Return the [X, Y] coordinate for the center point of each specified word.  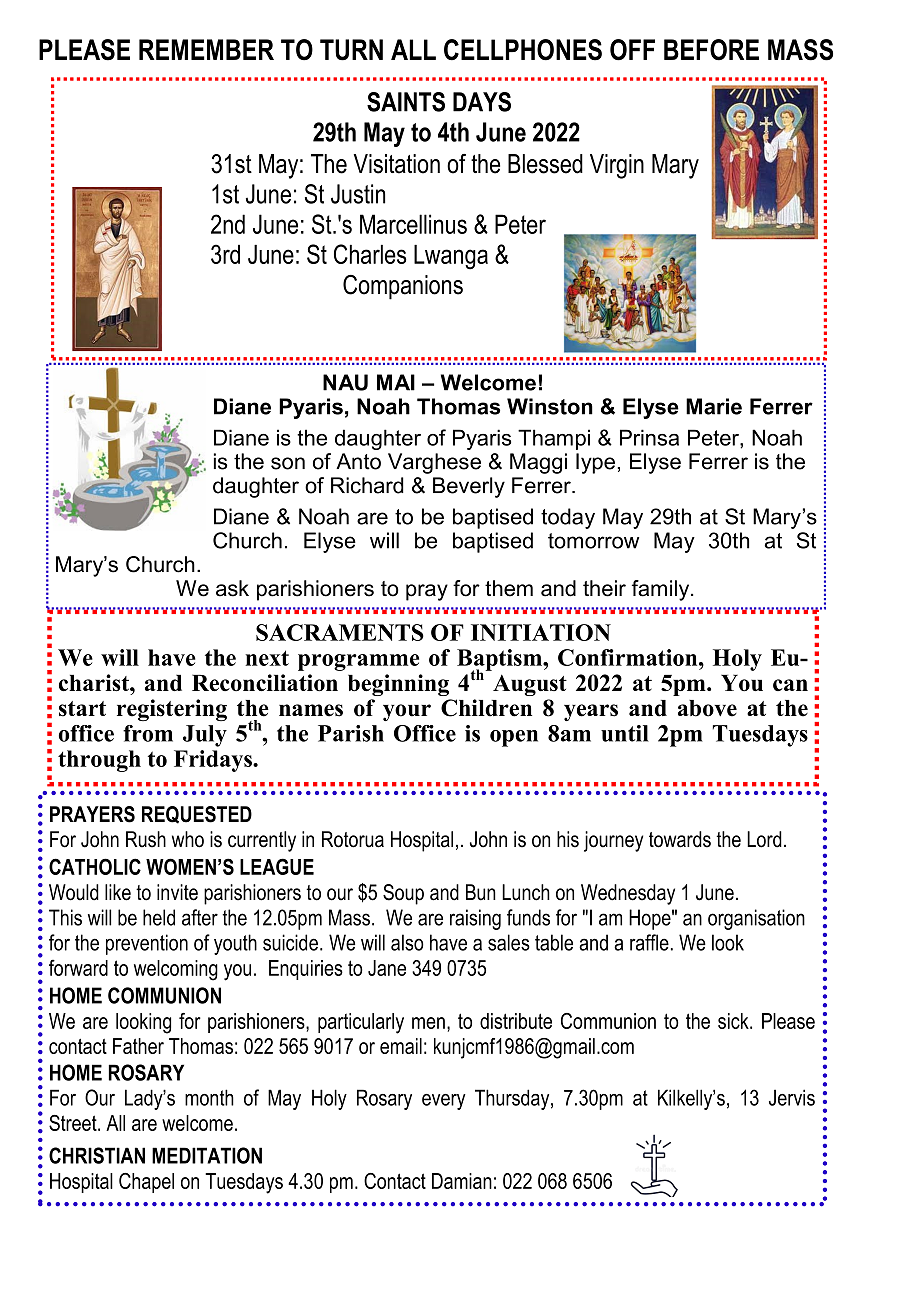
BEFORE [711, 50]
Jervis [792, 1097]
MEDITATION [207, 1155]
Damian [462, 1181]
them [509, 588]
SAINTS [406, 102]
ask [232, 588]
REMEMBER [206, 49]
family [662, 590]
